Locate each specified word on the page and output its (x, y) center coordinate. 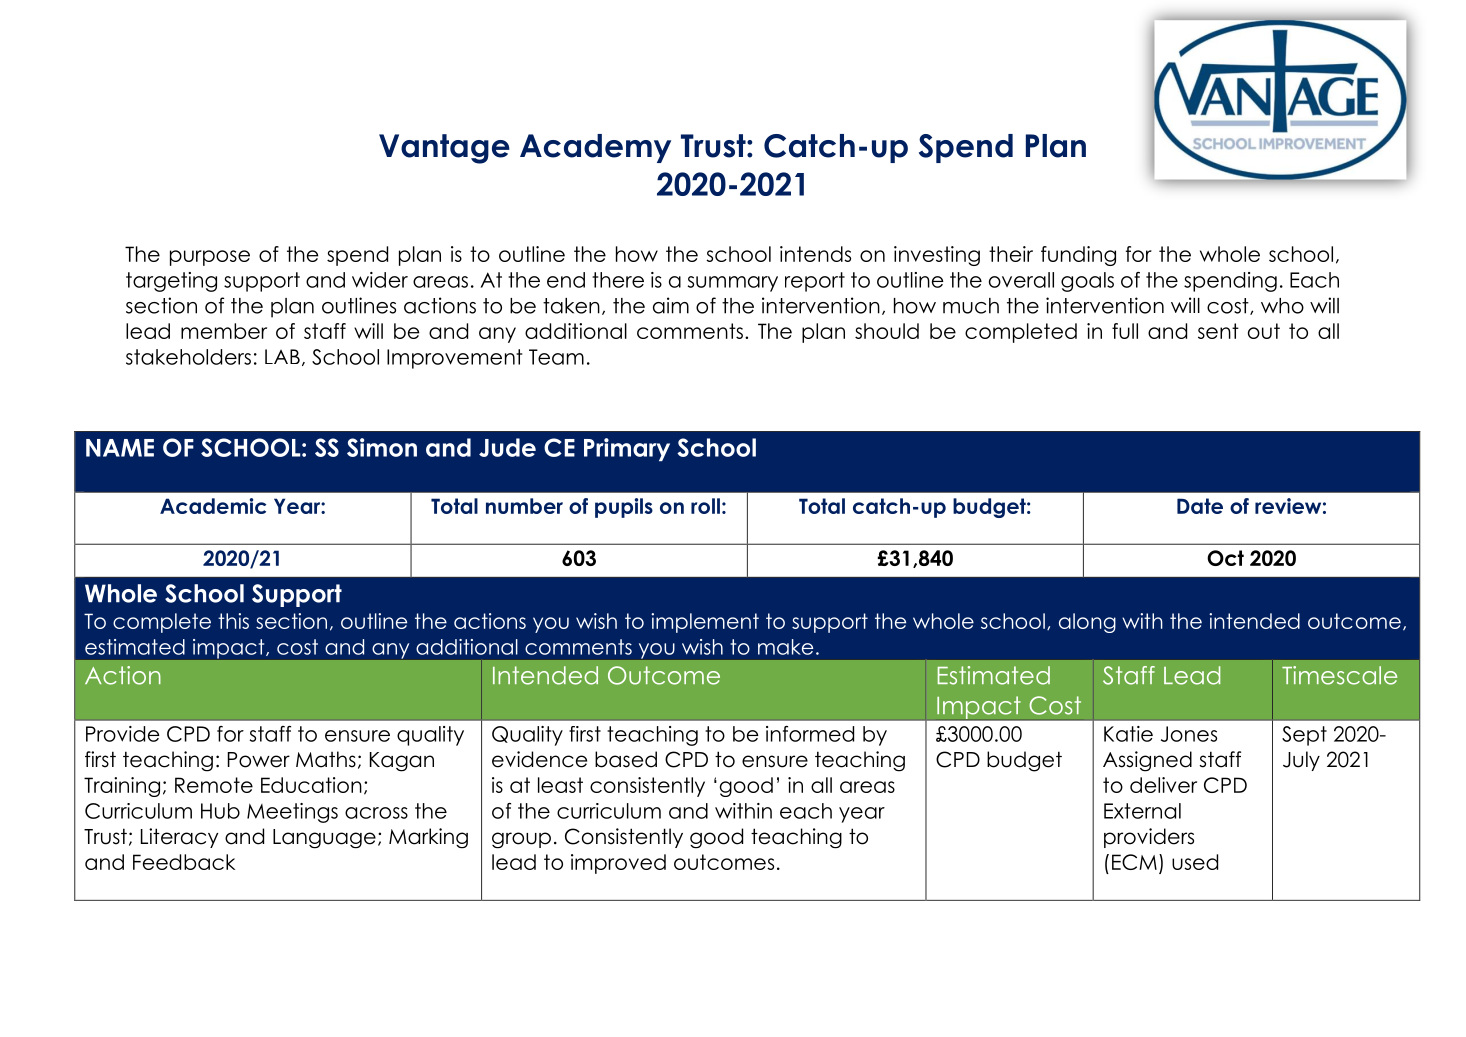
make (785, 647)
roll (705, 506)
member (224, 331)
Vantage (444, 149)
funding (1078, 256)
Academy (595, 148)
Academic (213, 506)
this (233, 621)
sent (1218, 331)
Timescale (1339, 675)
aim (671, 305)
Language (324, 839)
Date (1200, 506)
